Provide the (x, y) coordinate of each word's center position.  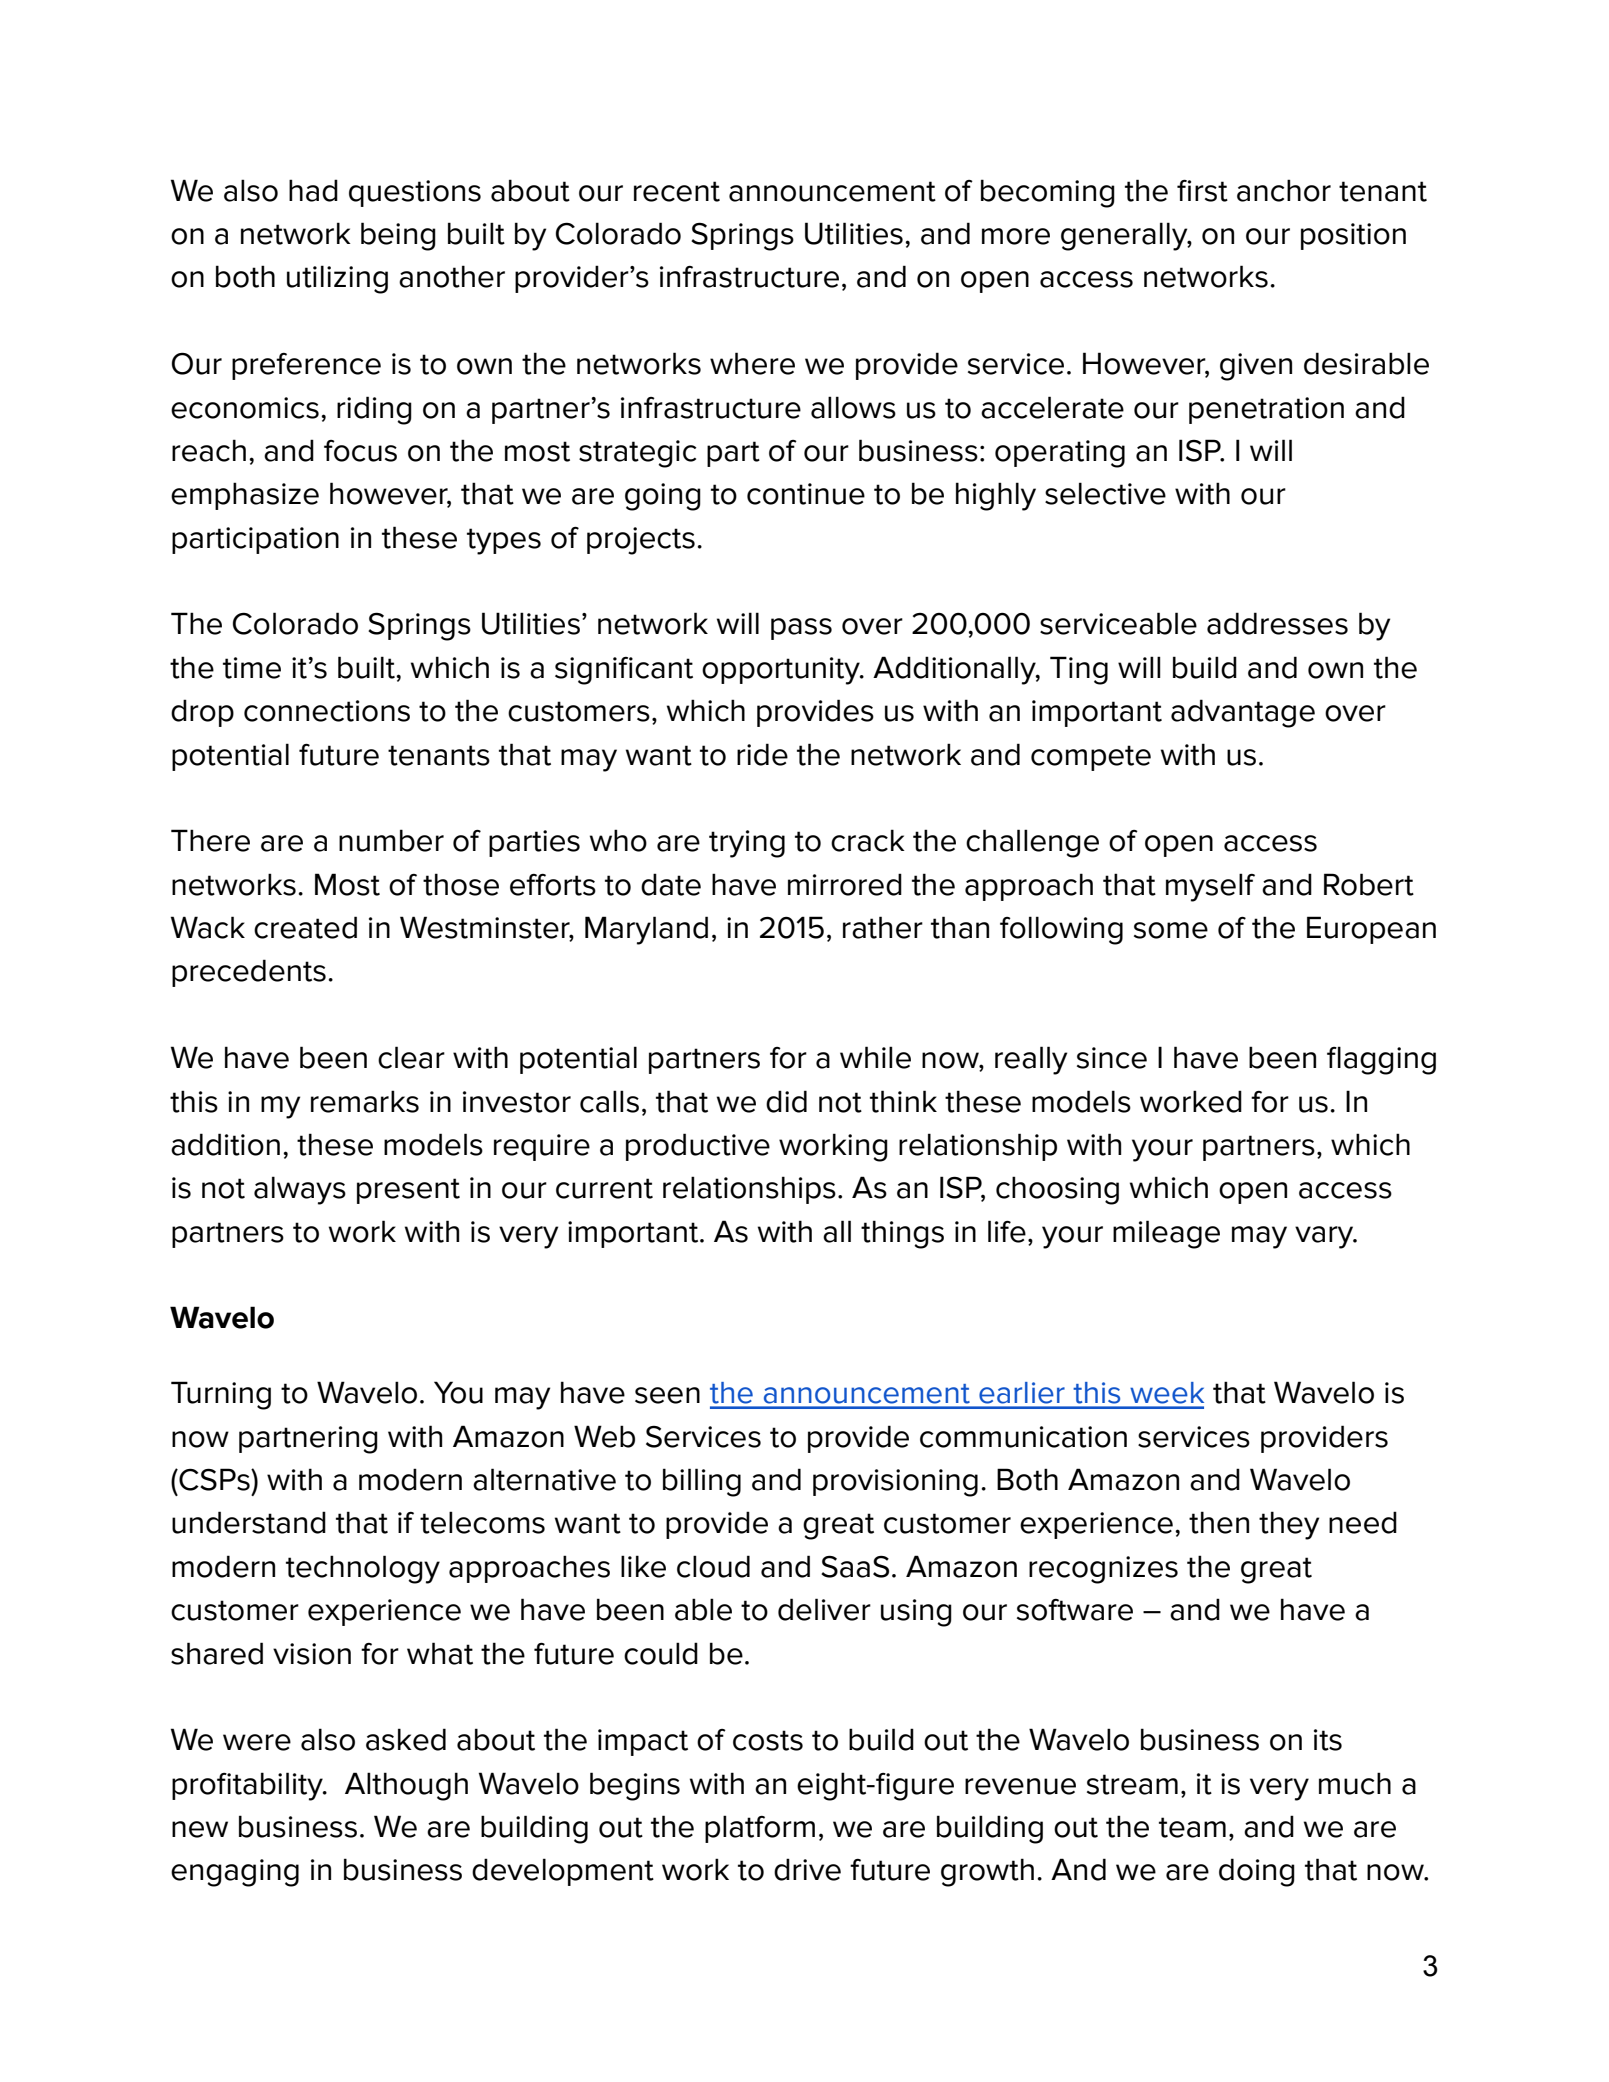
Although (406, 1786)
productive (698, 1147)
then (1219, 1522)
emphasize (245, 496)
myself (1210, 887)
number (391, 840)
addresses (1277, 623)
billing (702, 1482)
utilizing (337, 279)
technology (363, 1569)
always (300, 1190)
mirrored (845, 884)
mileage (1166, 1234)
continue (806, 494)
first (1202, 191)
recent (677, 191)
